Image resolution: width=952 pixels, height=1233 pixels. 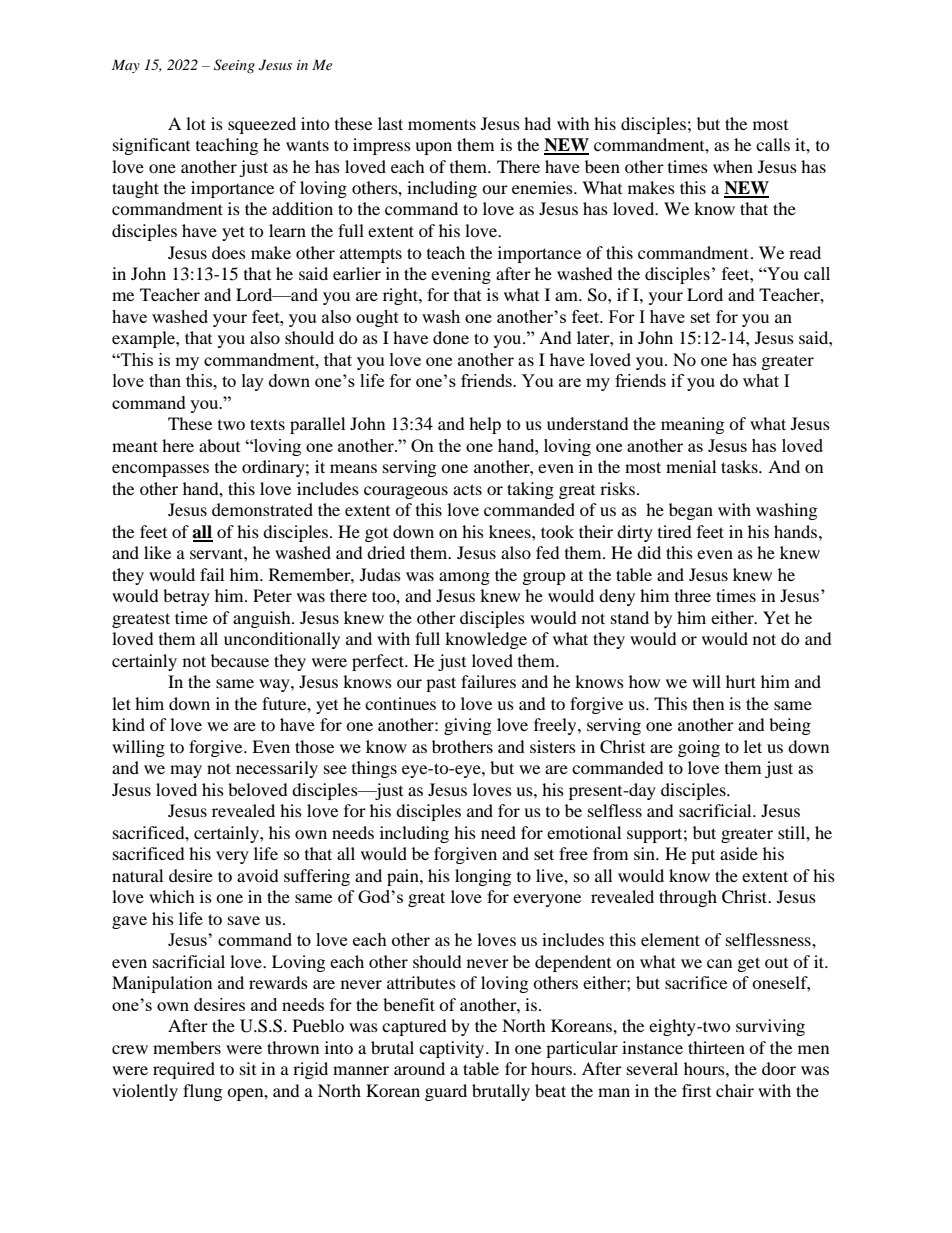 What do you see at coordinates (693, 595) in the image?
I see `three` at bounding box center [693, 595].
